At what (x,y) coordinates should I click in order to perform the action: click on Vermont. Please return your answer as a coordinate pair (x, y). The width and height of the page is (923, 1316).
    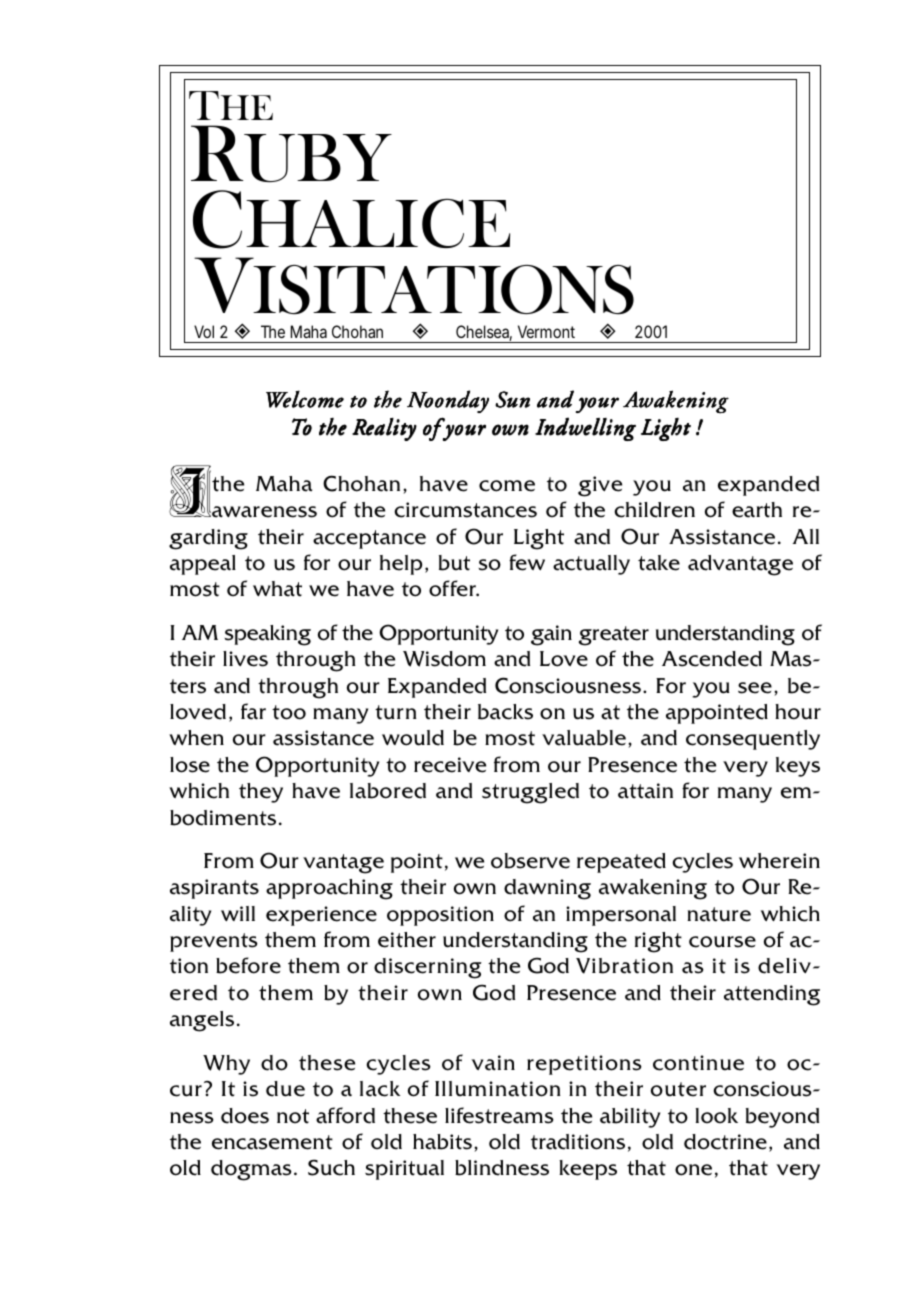
    Looking at the image, I should click on (546, 331).
